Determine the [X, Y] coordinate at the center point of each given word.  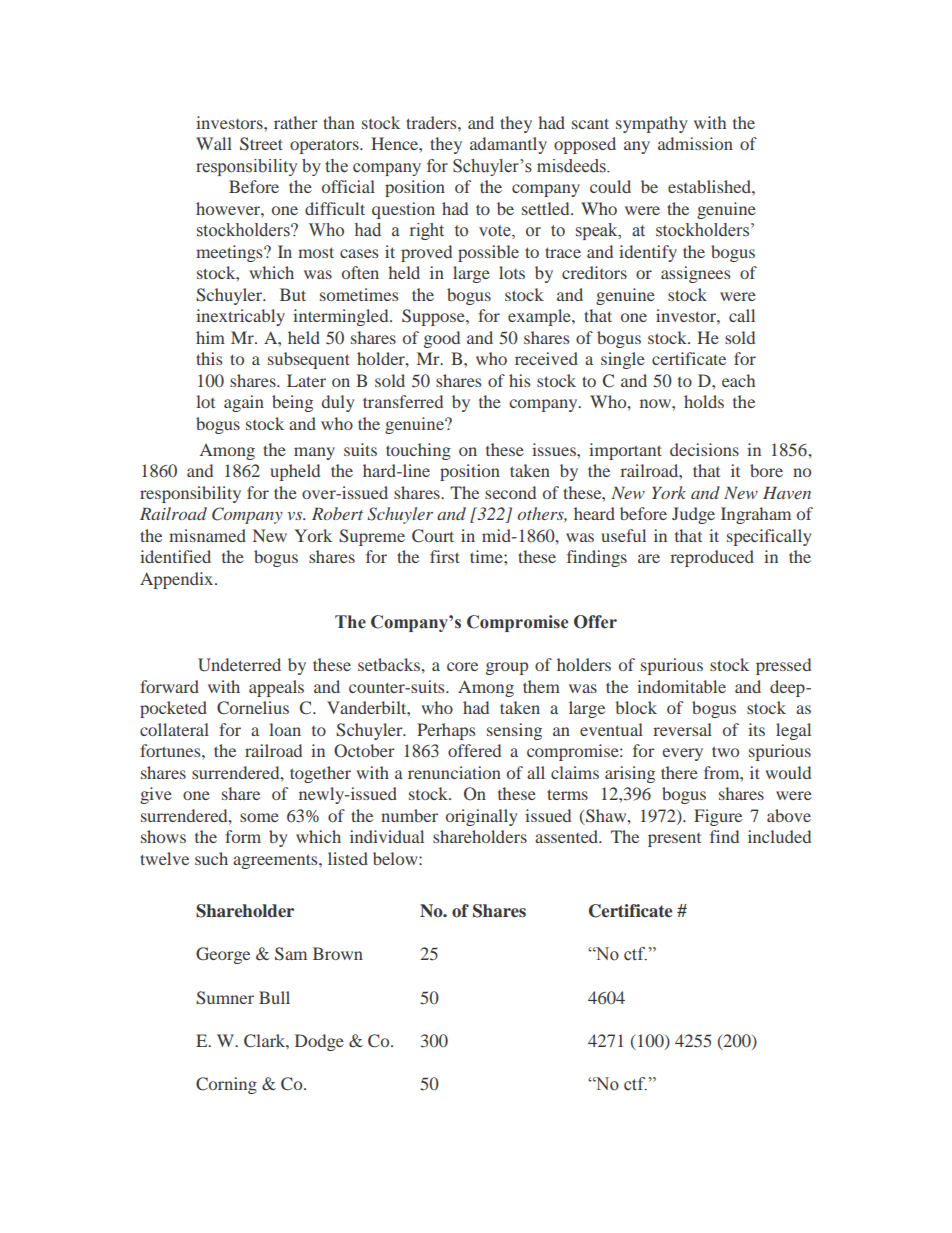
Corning [226, 1085]
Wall [214, 143]
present [674, 840]
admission [695, 143]
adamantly [508, 145]
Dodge [319, 1042]
